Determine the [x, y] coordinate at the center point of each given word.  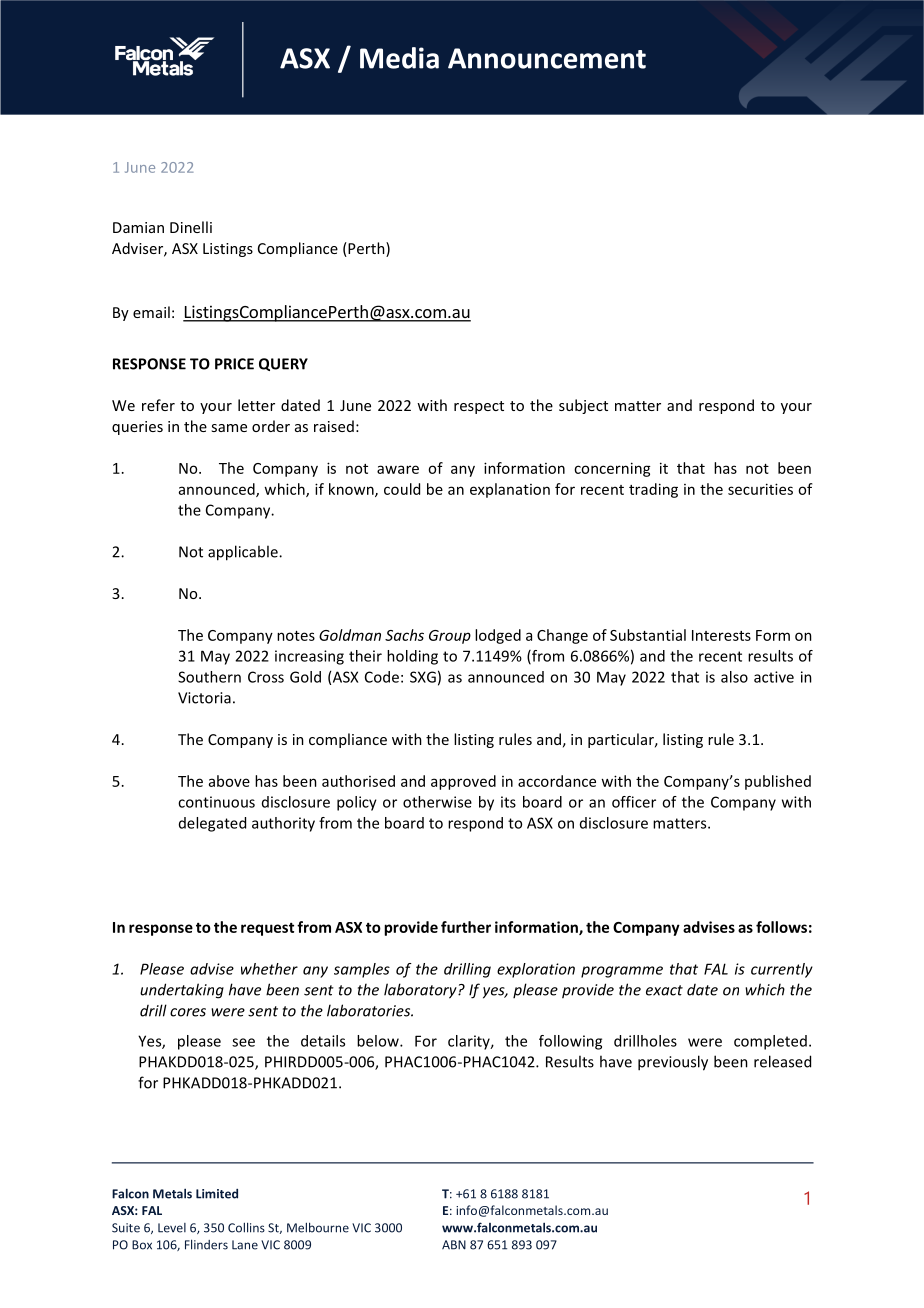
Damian [138, 227]
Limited [217, 1194]
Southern [209, 677]
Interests [721, 635]
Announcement [547, 58]
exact [664, 990]
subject [583, 406]
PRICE [234, 364]
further [466, 927]
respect [479, 407]
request [267, 929]
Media [399, 58]
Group [450, 637]
